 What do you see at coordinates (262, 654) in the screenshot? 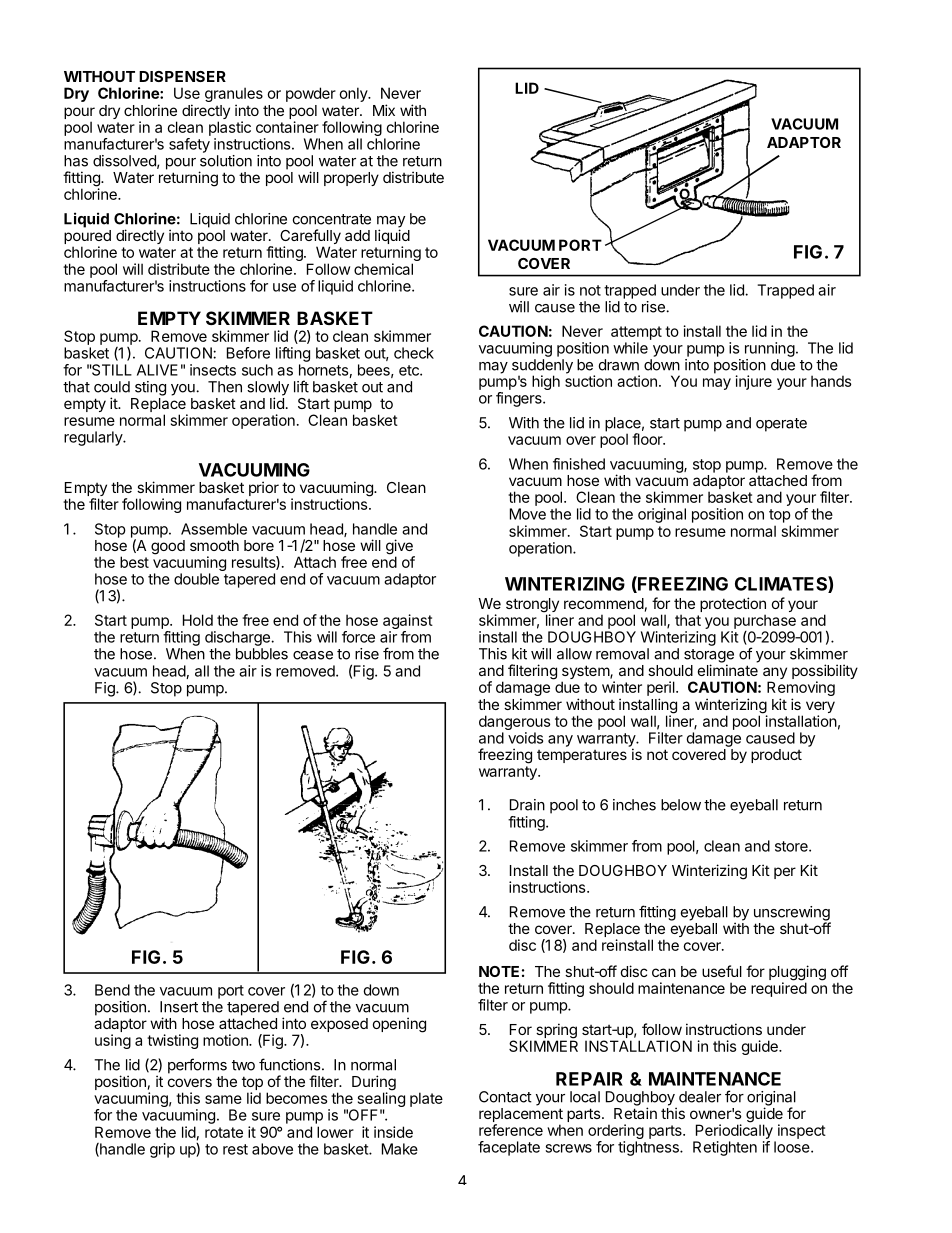
I see `bubbles` at bounding box center [262, 654].
